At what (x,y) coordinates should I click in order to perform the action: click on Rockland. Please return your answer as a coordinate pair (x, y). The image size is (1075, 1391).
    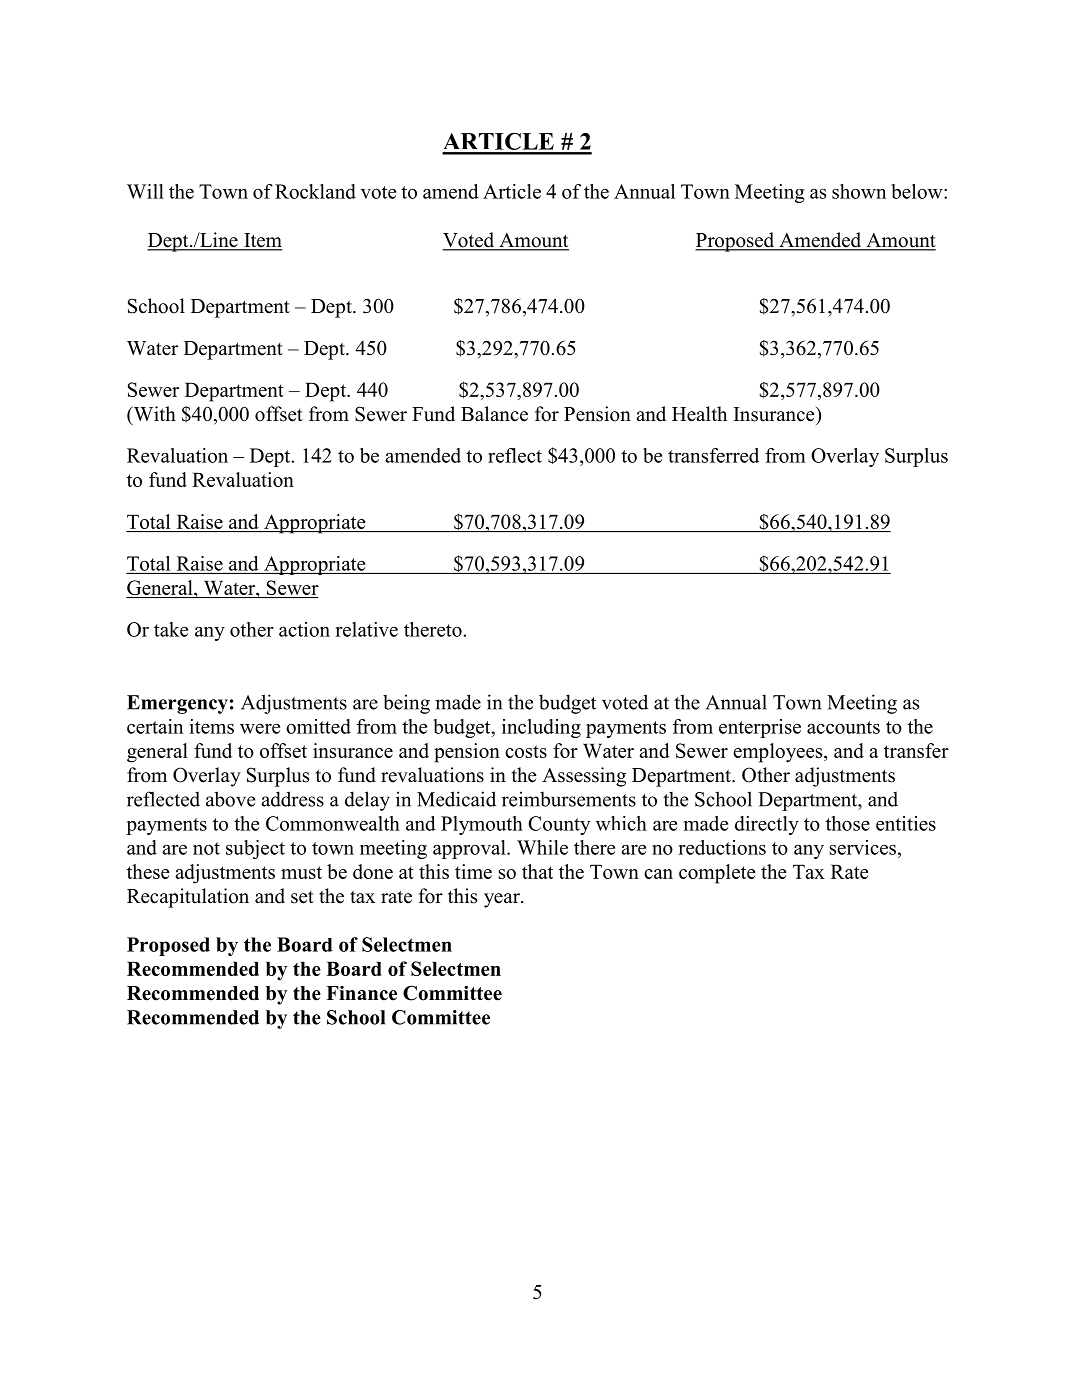
    Looking at the image, I should click on (315, 191).
